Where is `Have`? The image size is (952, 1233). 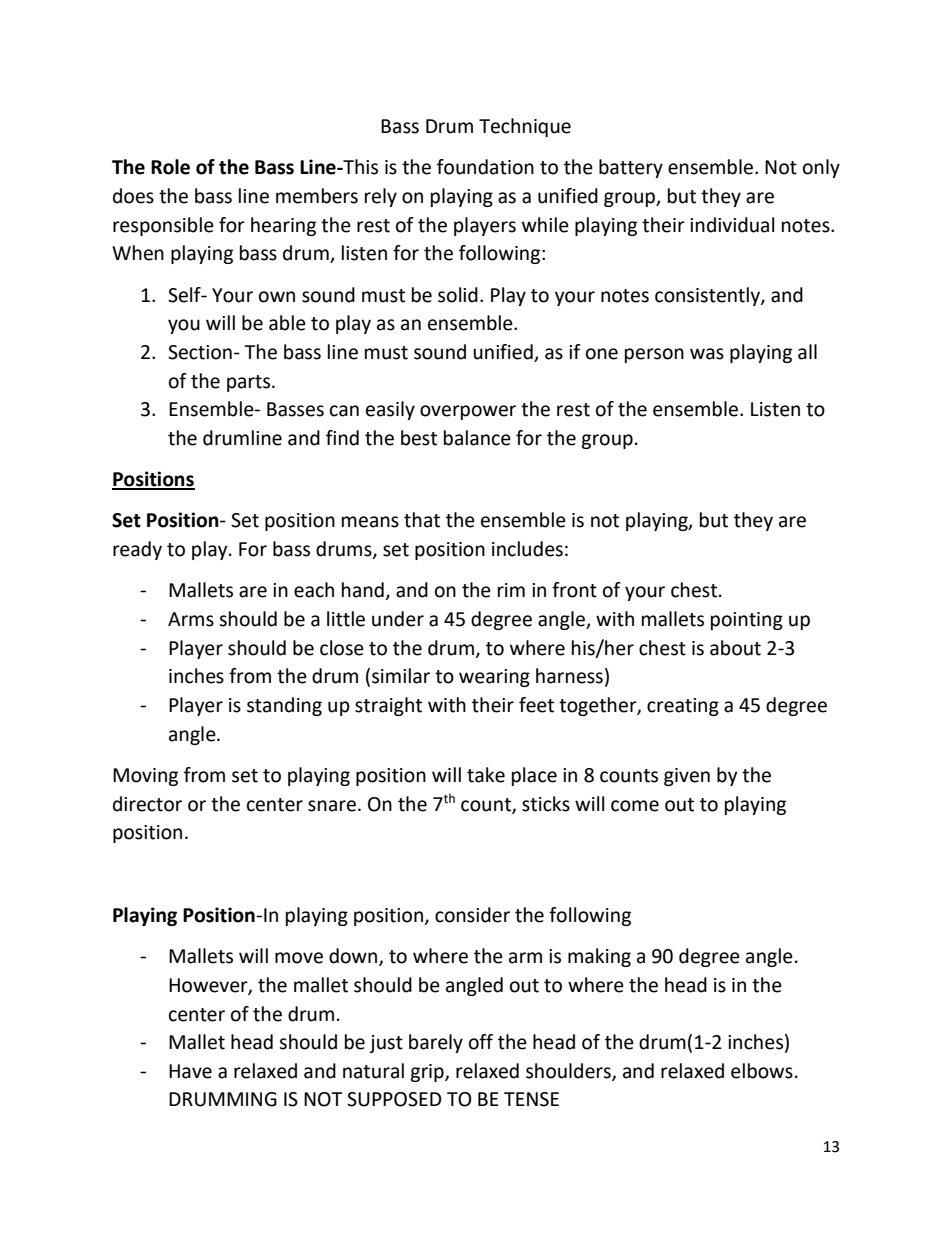
Have is located at coordinates (190, 1071).
